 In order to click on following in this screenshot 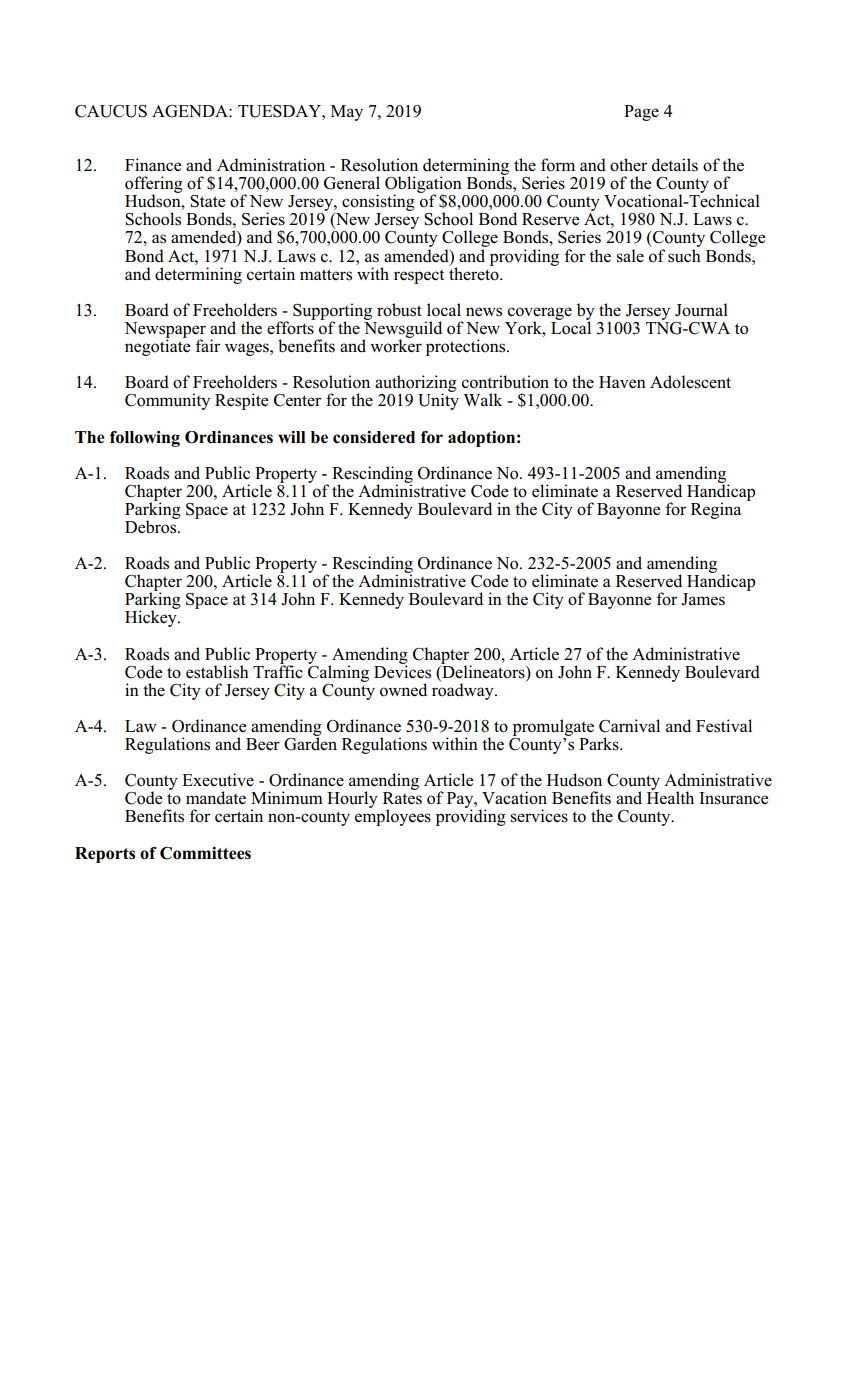, I will do `click(145, 439)`.
